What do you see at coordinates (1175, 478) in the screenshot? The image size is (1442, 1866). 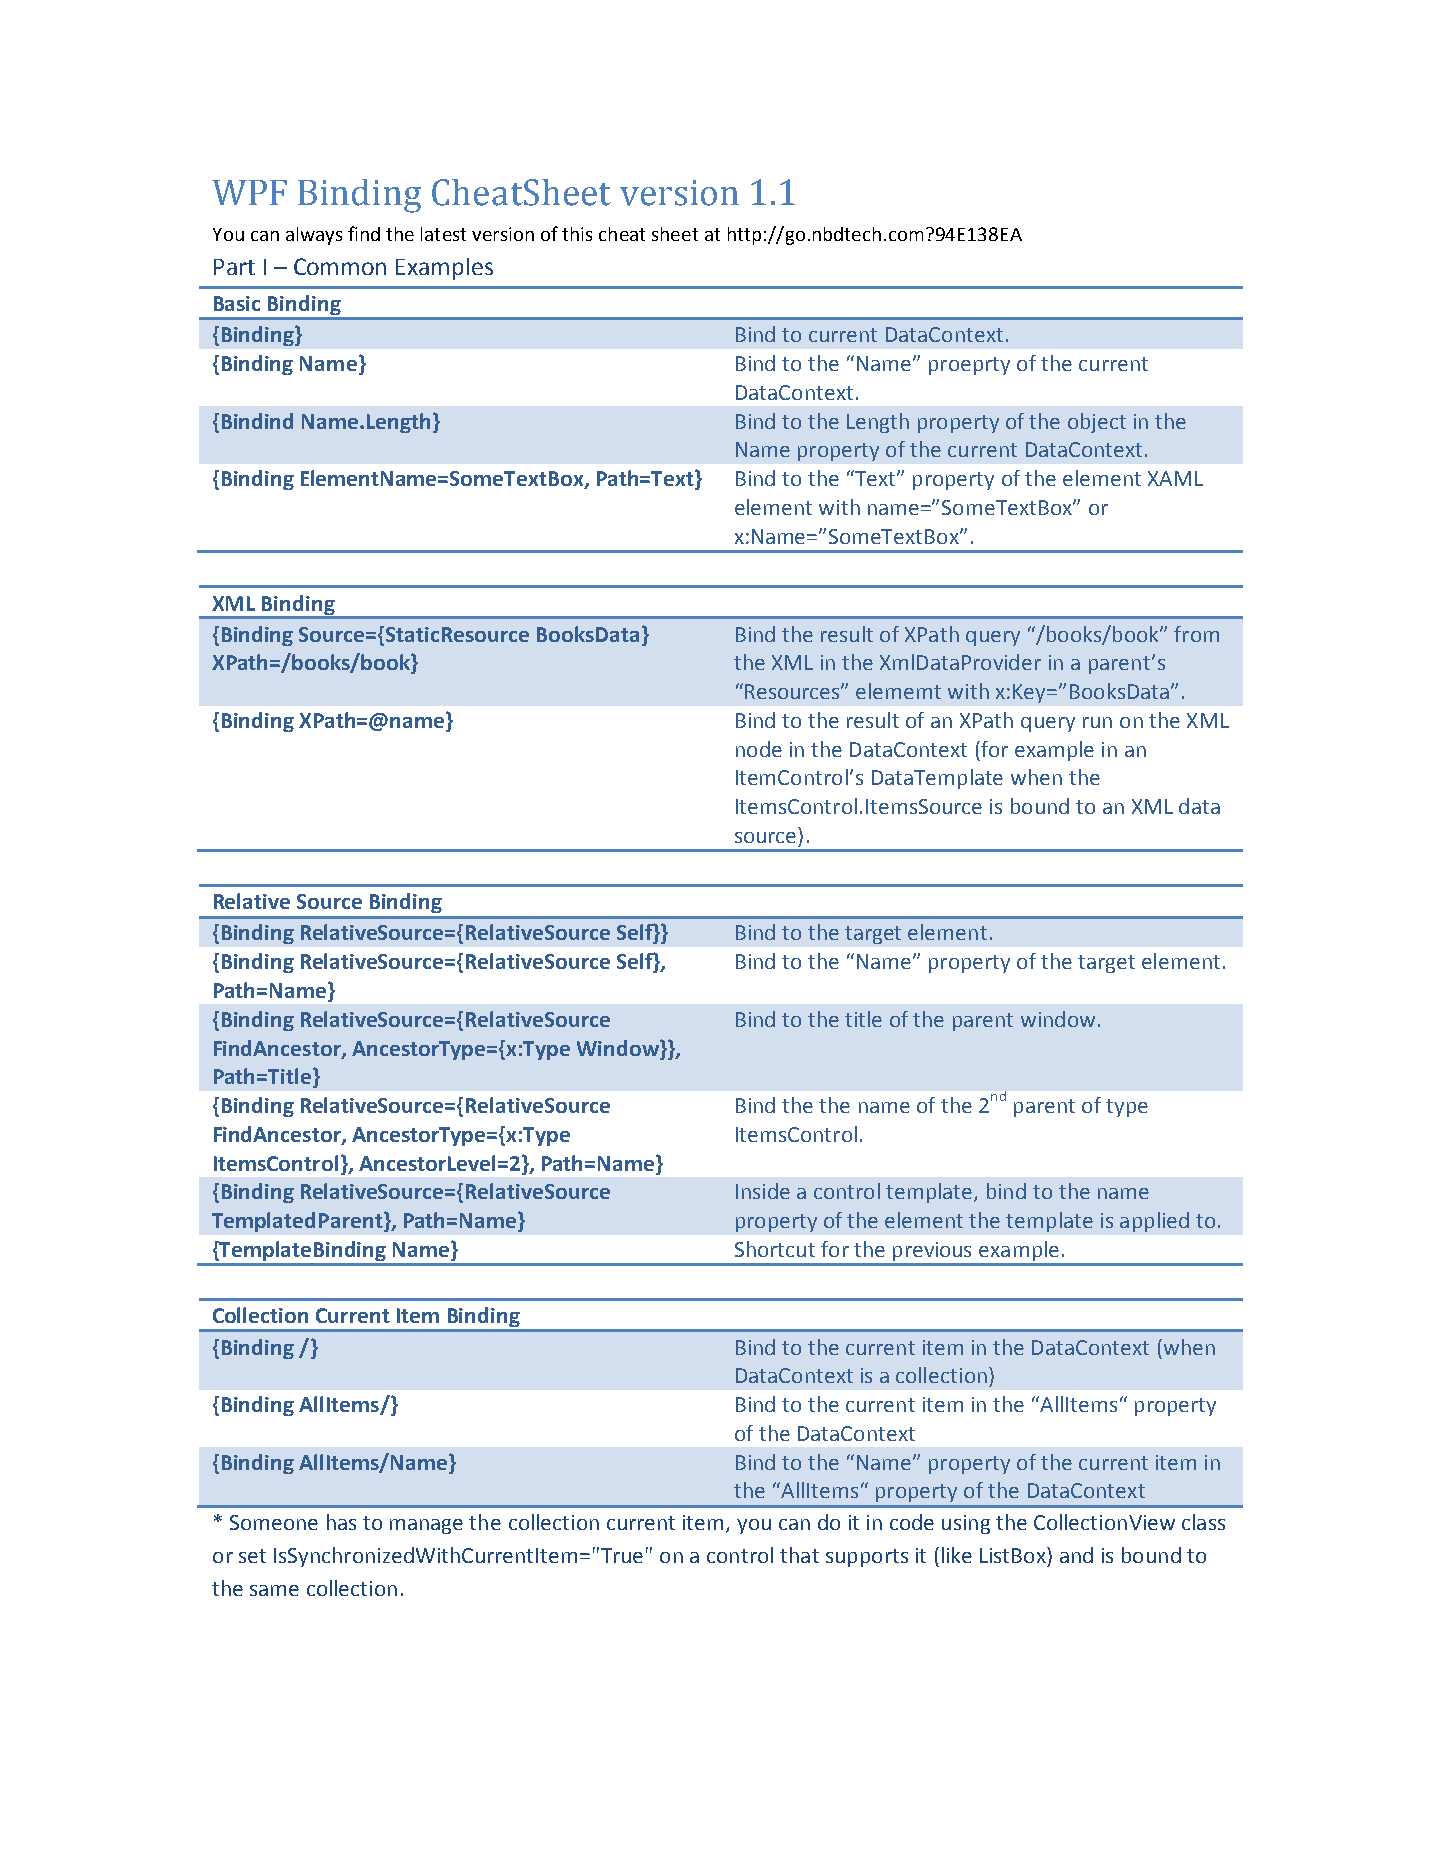 I see `XAML` at bounding box center [1175, 478].
